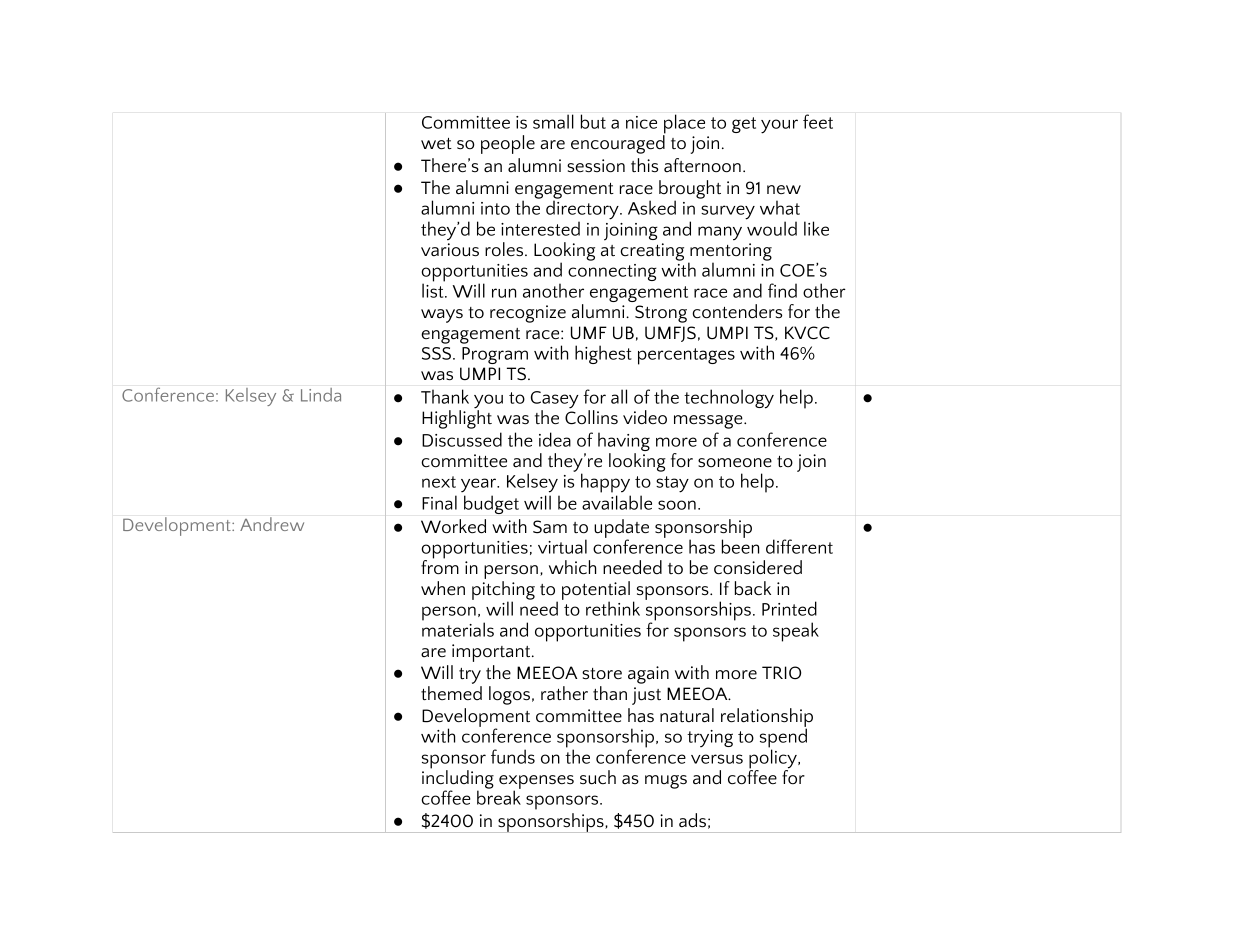 The image size is (1233, 952). What do you see at coordinates (503, 591) in the image?
I see `pitching` at bounding box center [503, 591].
